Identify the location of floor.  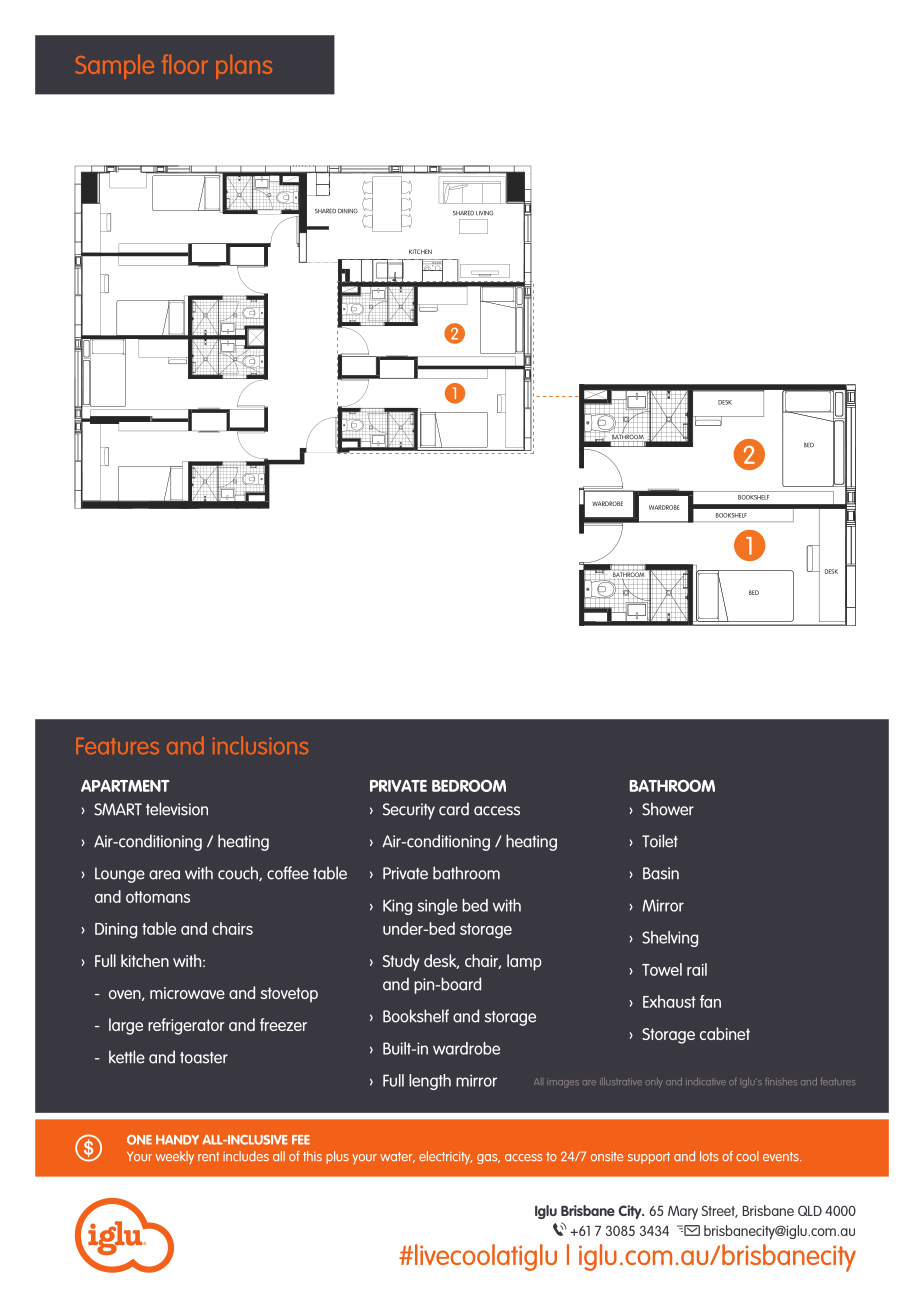
(185, 64).
